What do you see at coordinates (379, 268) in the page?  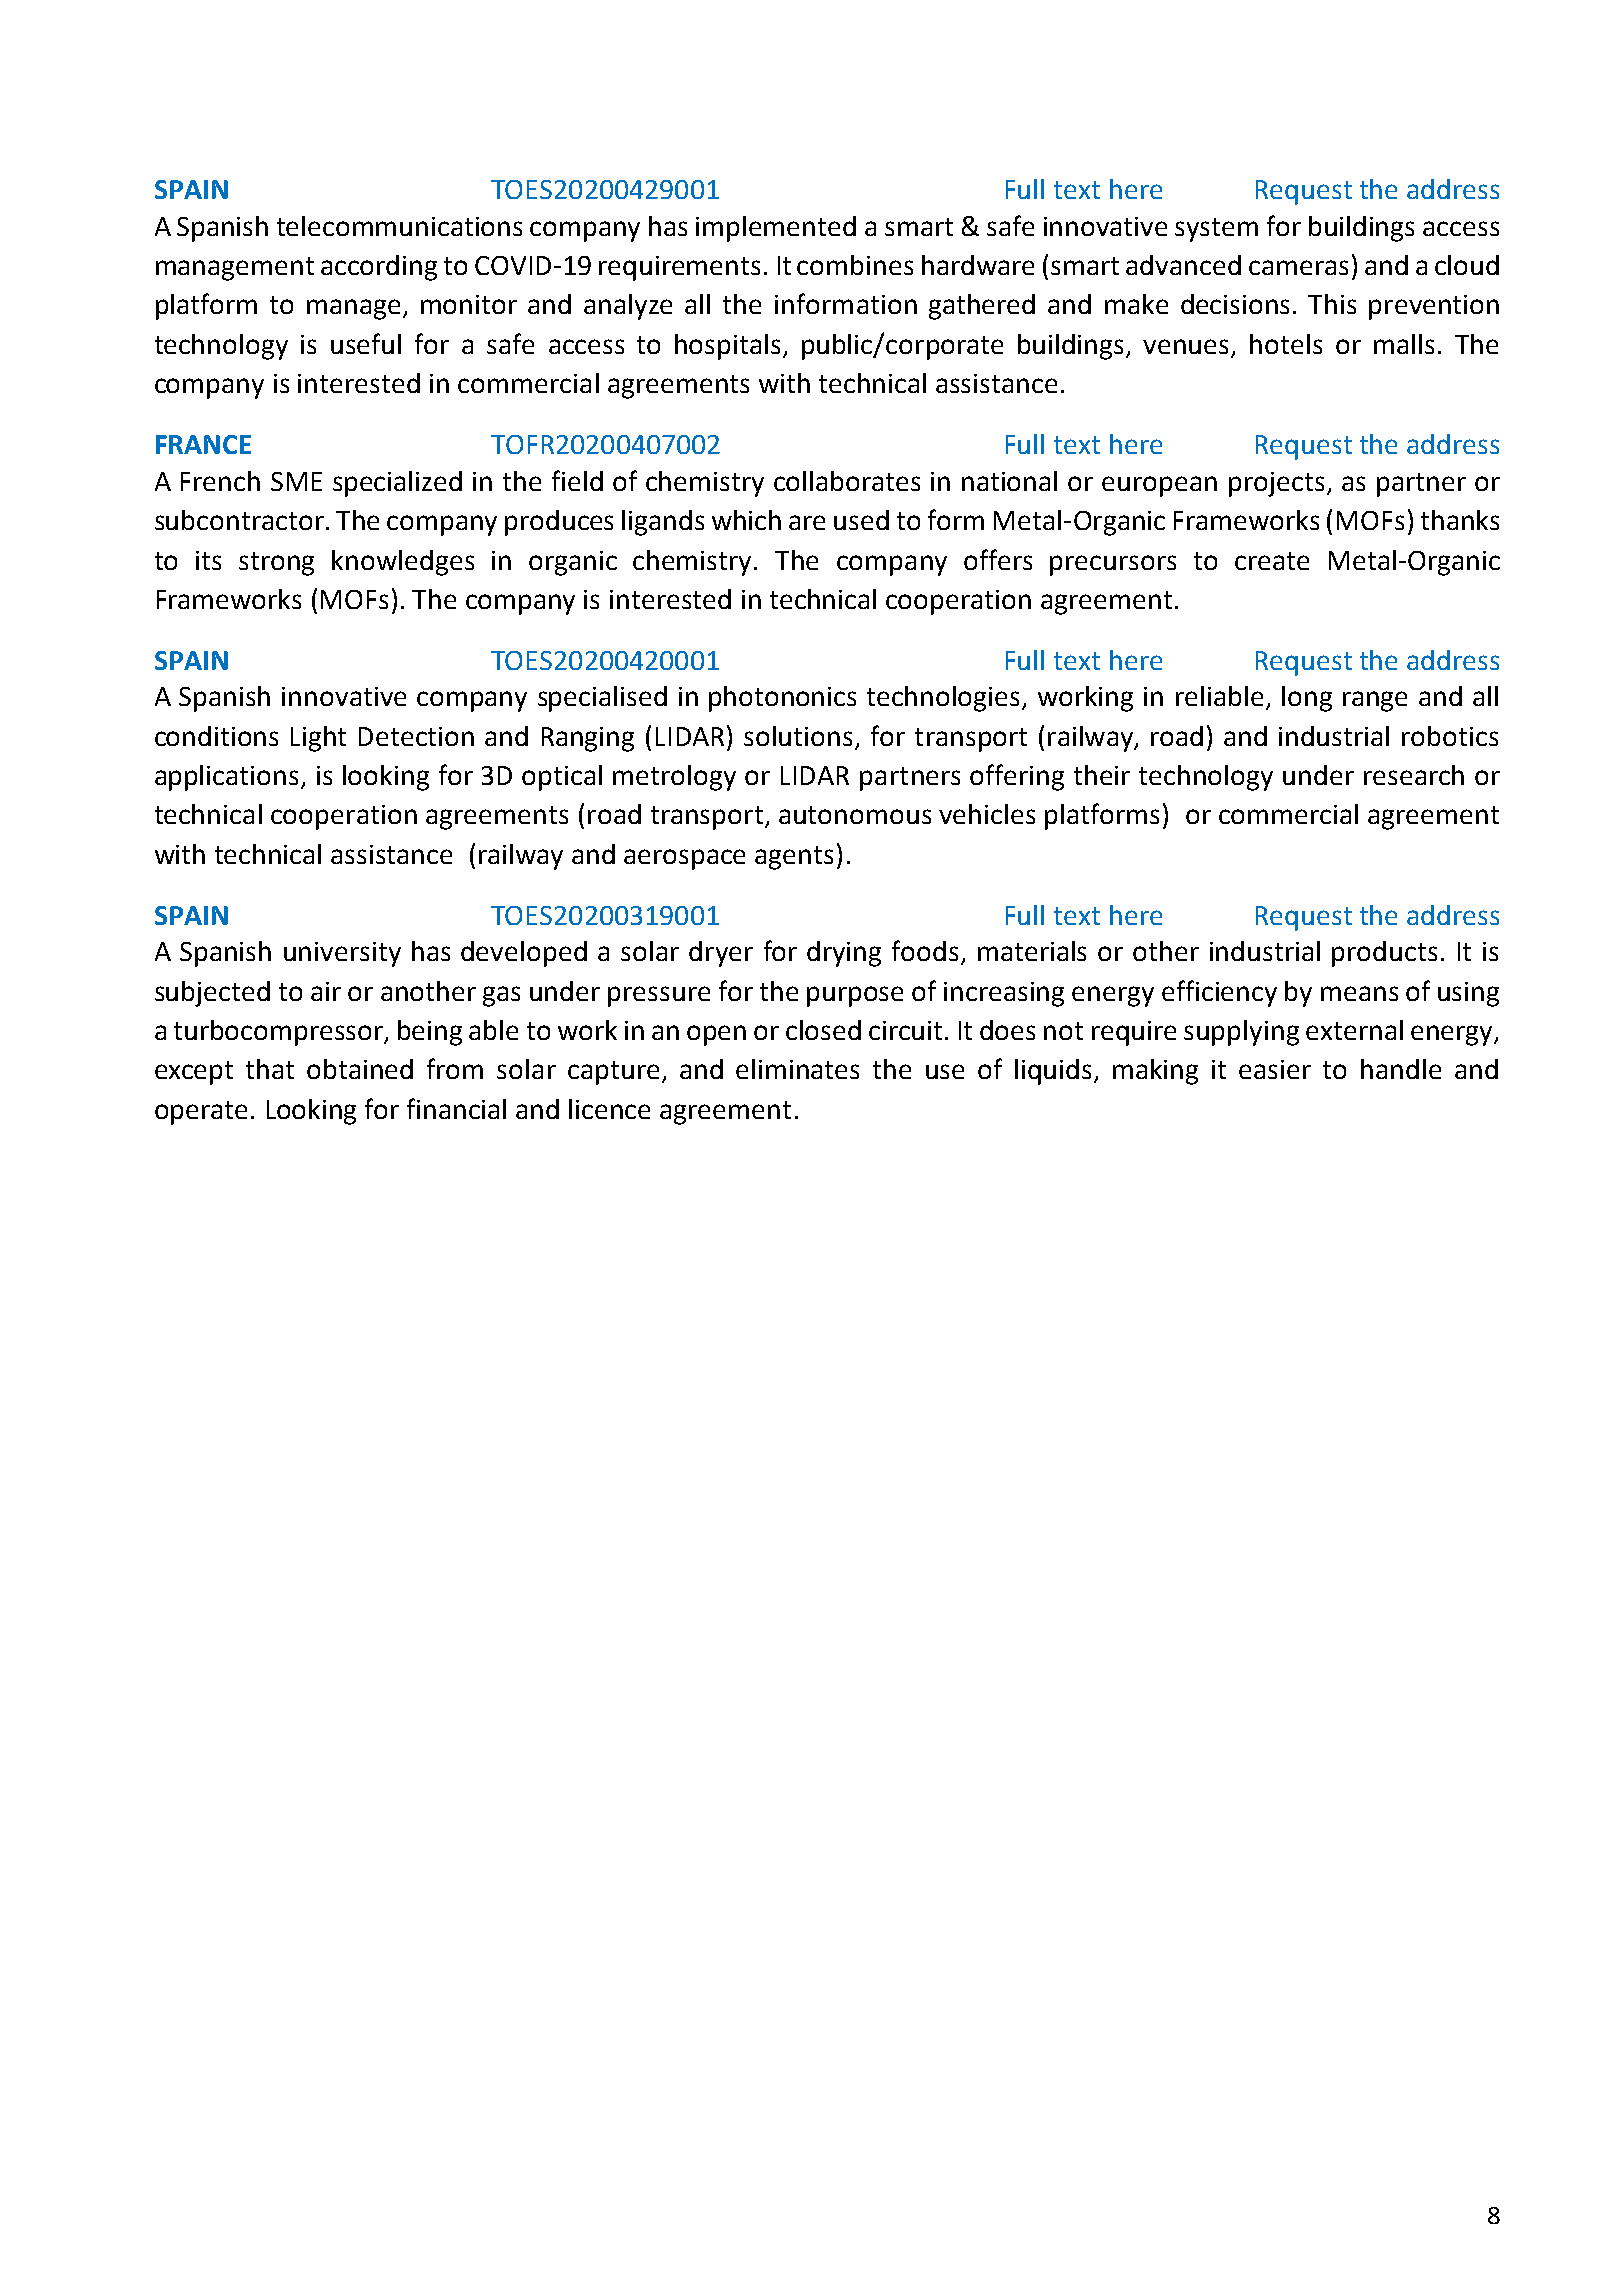 I see `according` at bounding box center [379, 268].
